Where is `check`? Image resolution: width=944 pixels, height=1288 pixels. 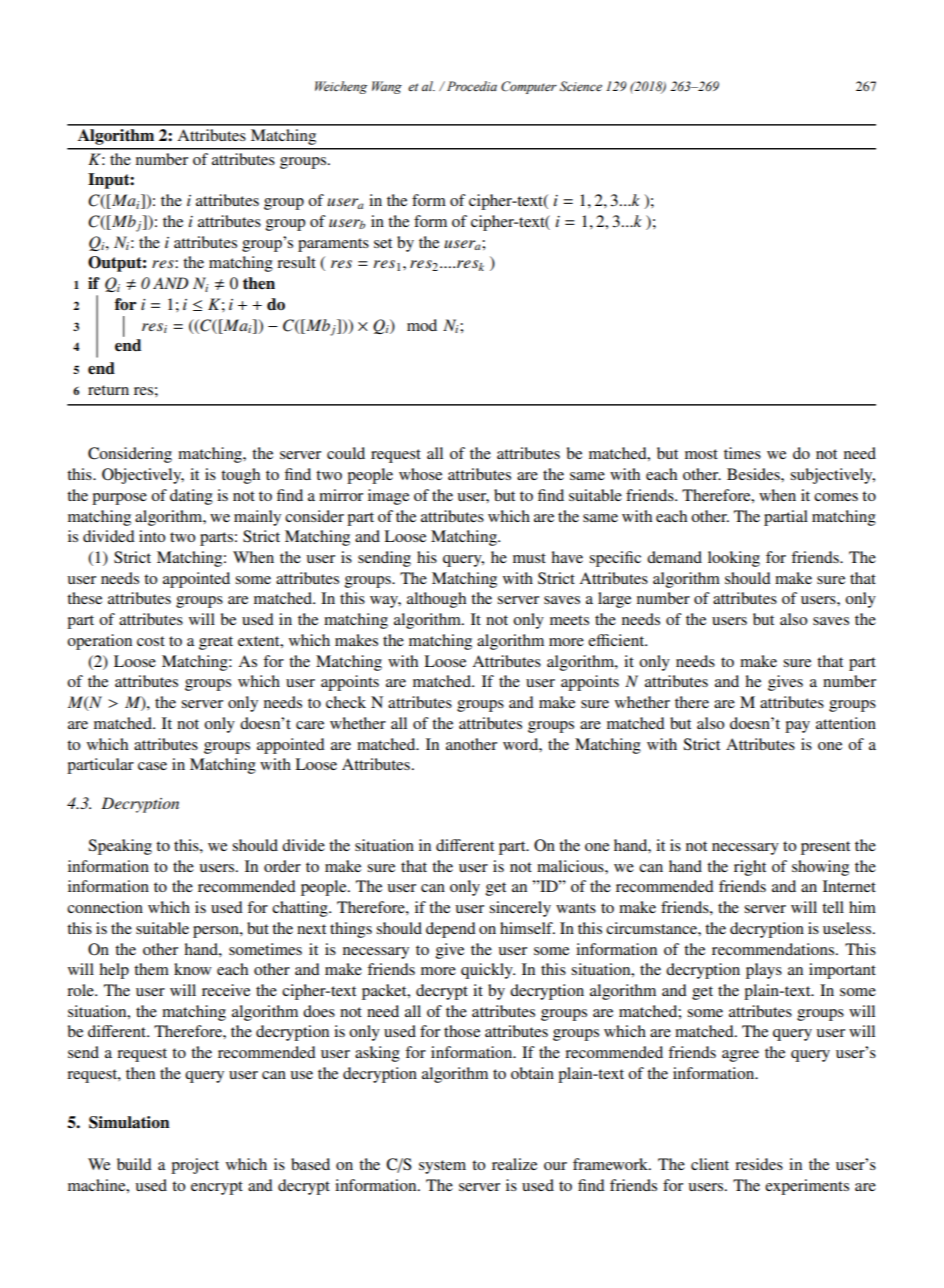
check is located at coordinates (346, 702).
